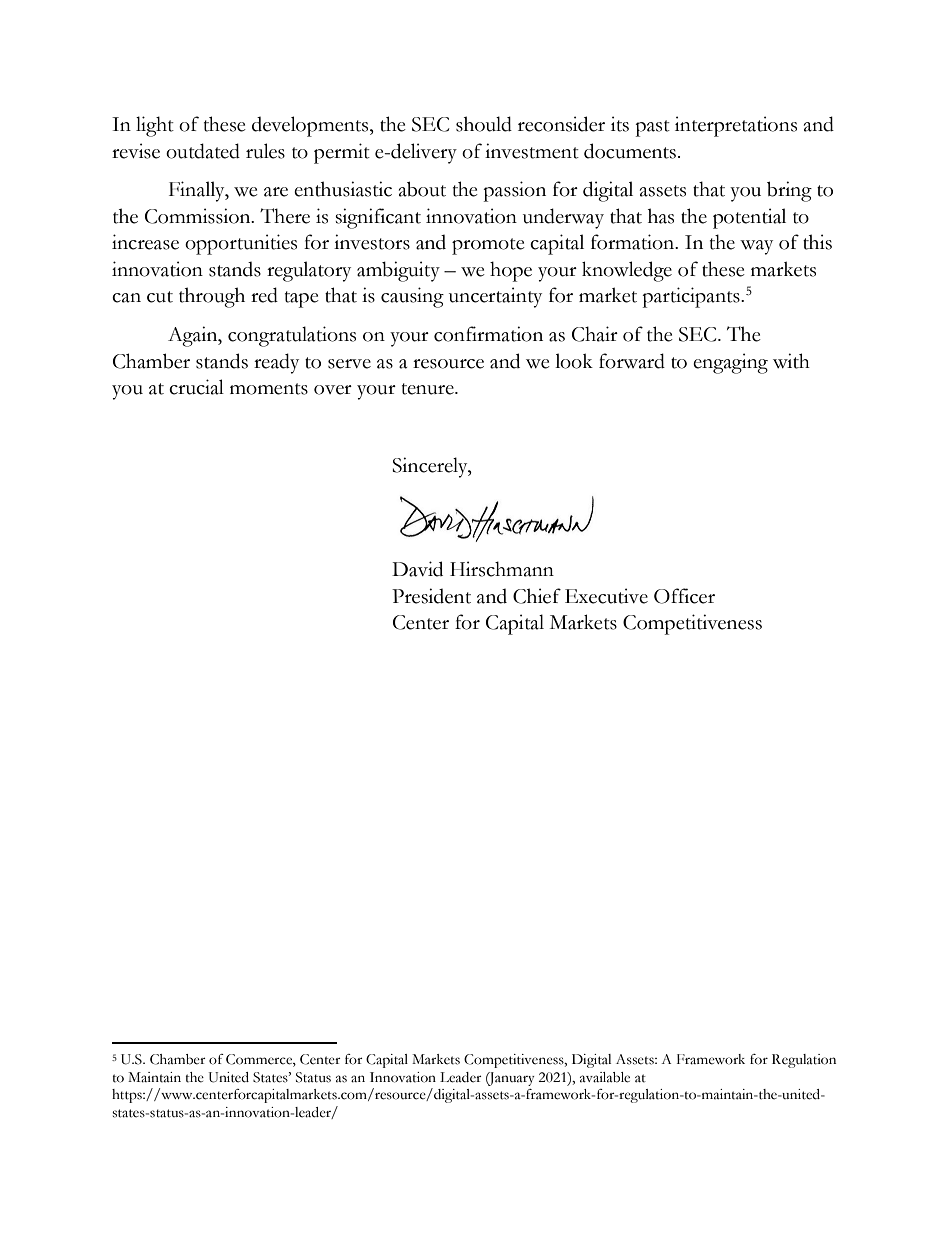 Image resolution: width=952 pixels, height=1233 pixels. Describe the element at coordinates (269, 389) in the document. I see `moments` at that location.
